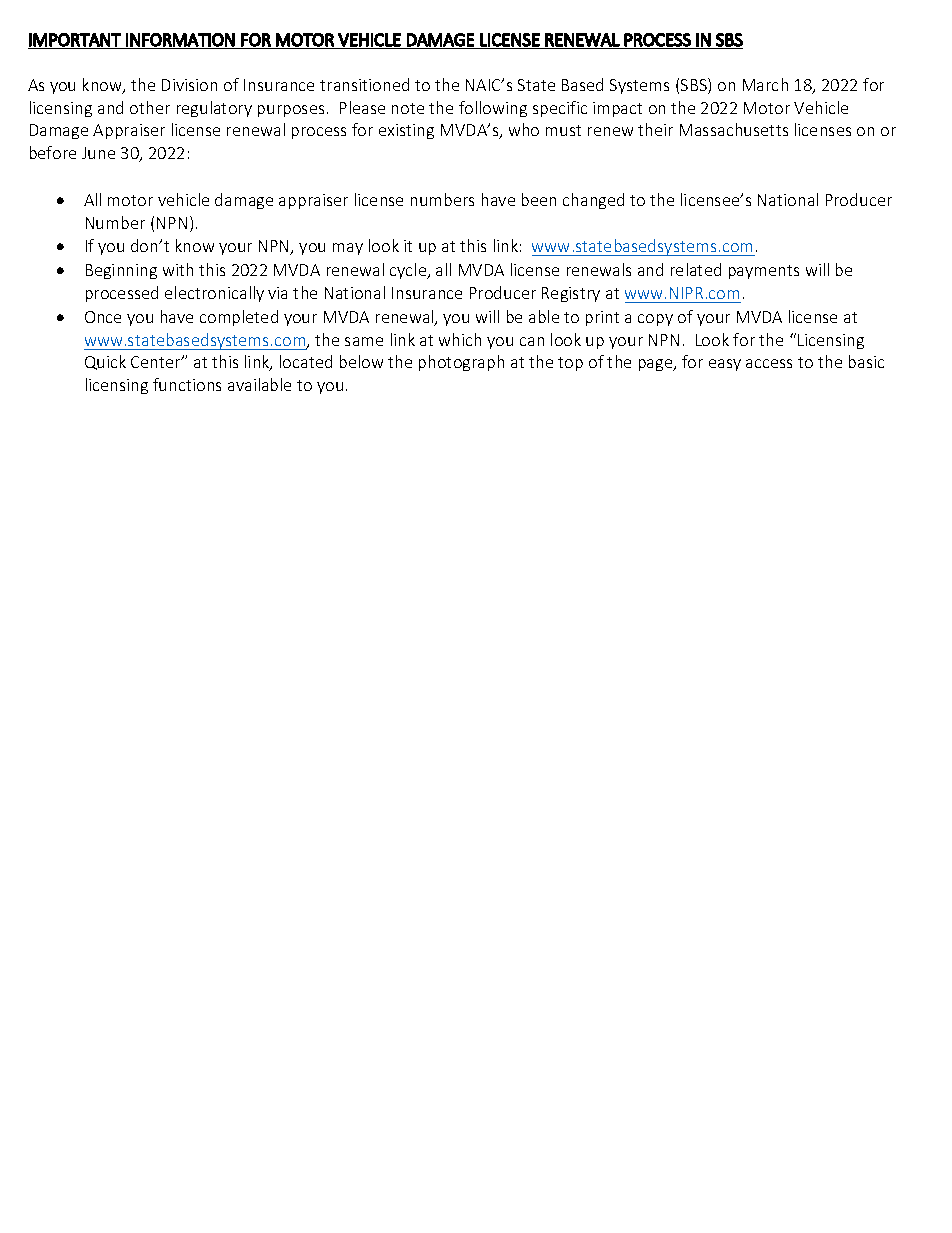 The height and width of the image is (1233, 952). What do you see at coordinates (539, 199) in the image?
I see `been` at bounding box center [539, 199].
